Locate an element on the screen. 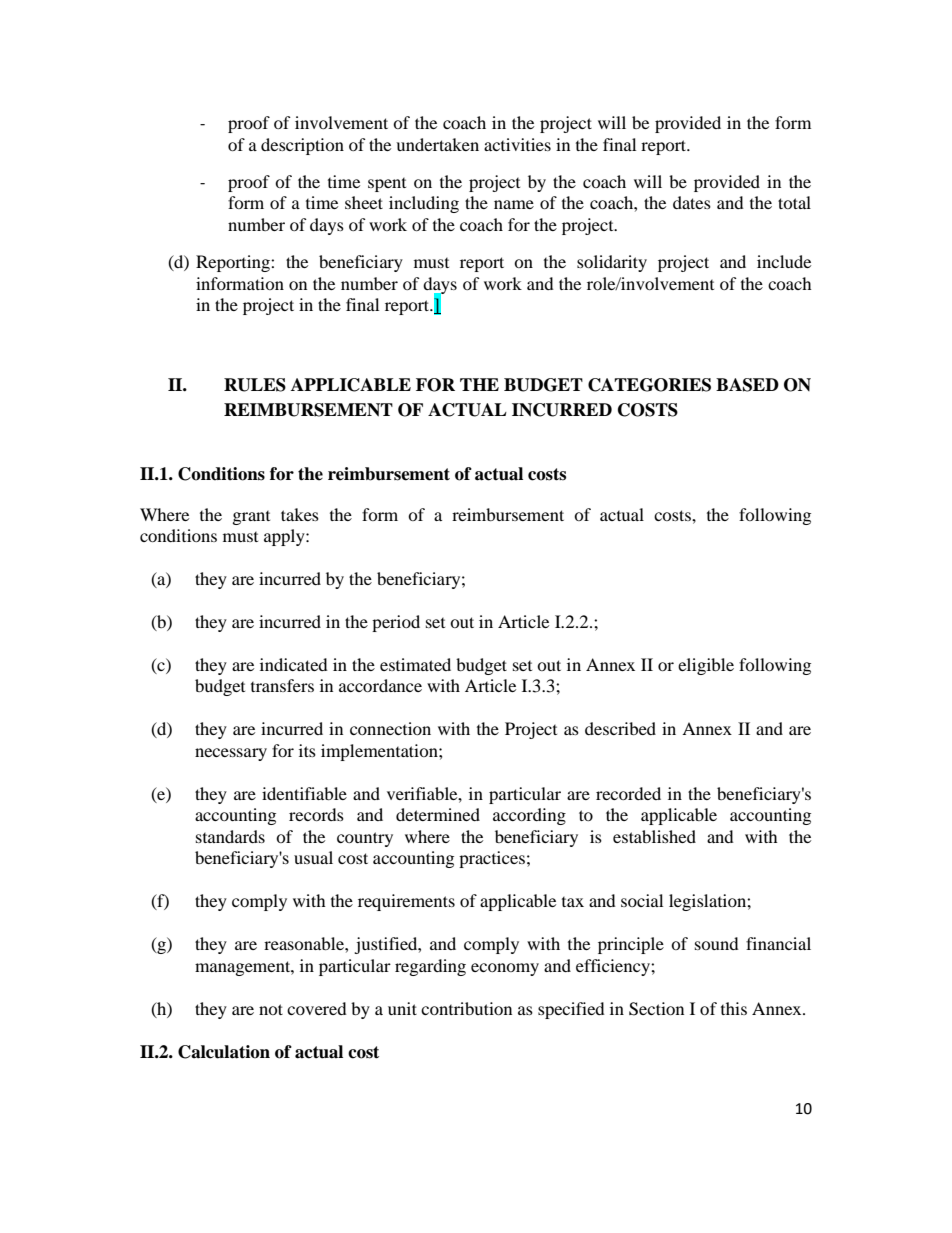  activities is located at coordinates (517, 144).
